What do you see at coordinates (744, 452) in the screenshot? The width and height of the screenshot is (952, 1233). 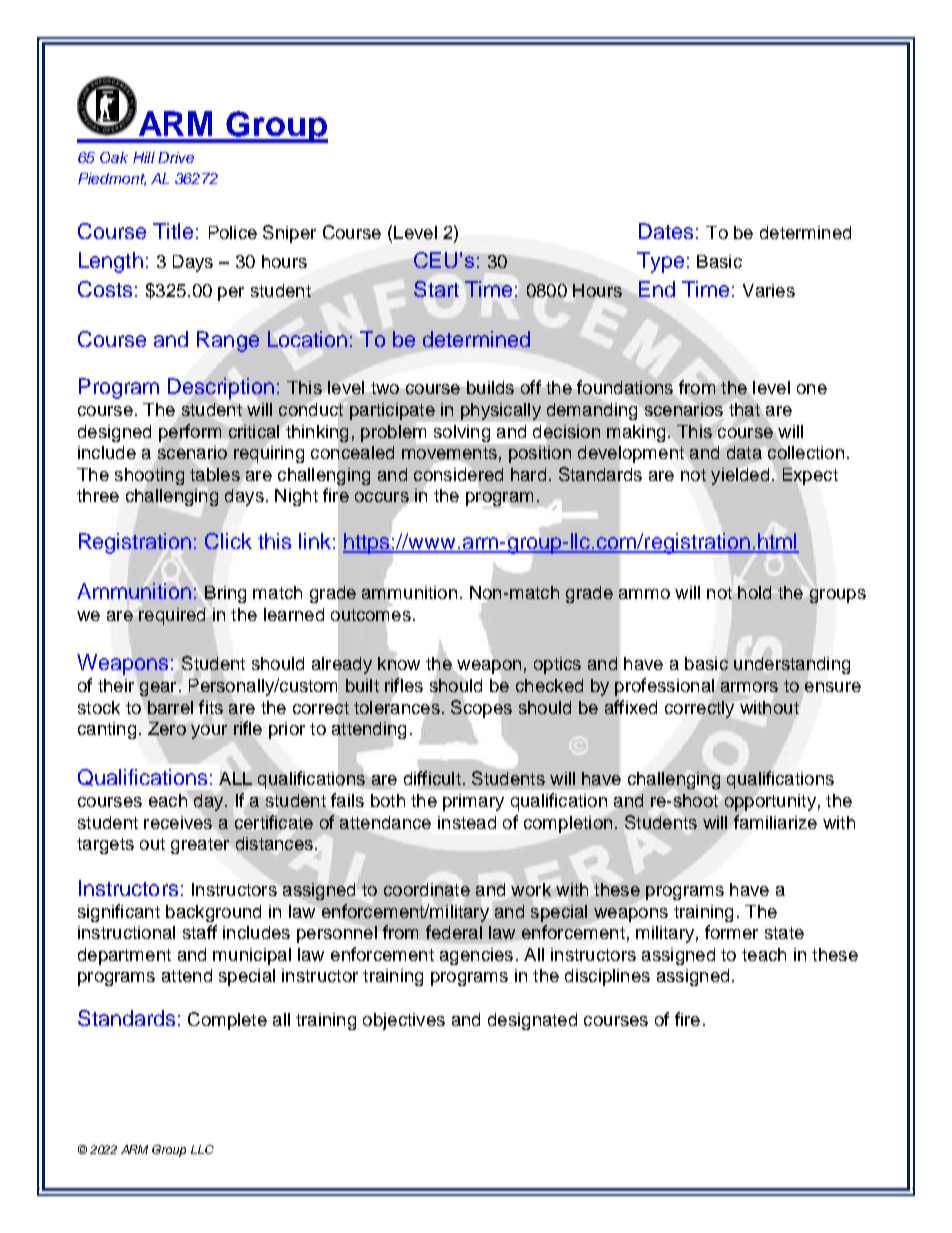 I see `data` at bounding box center [744, 452].
